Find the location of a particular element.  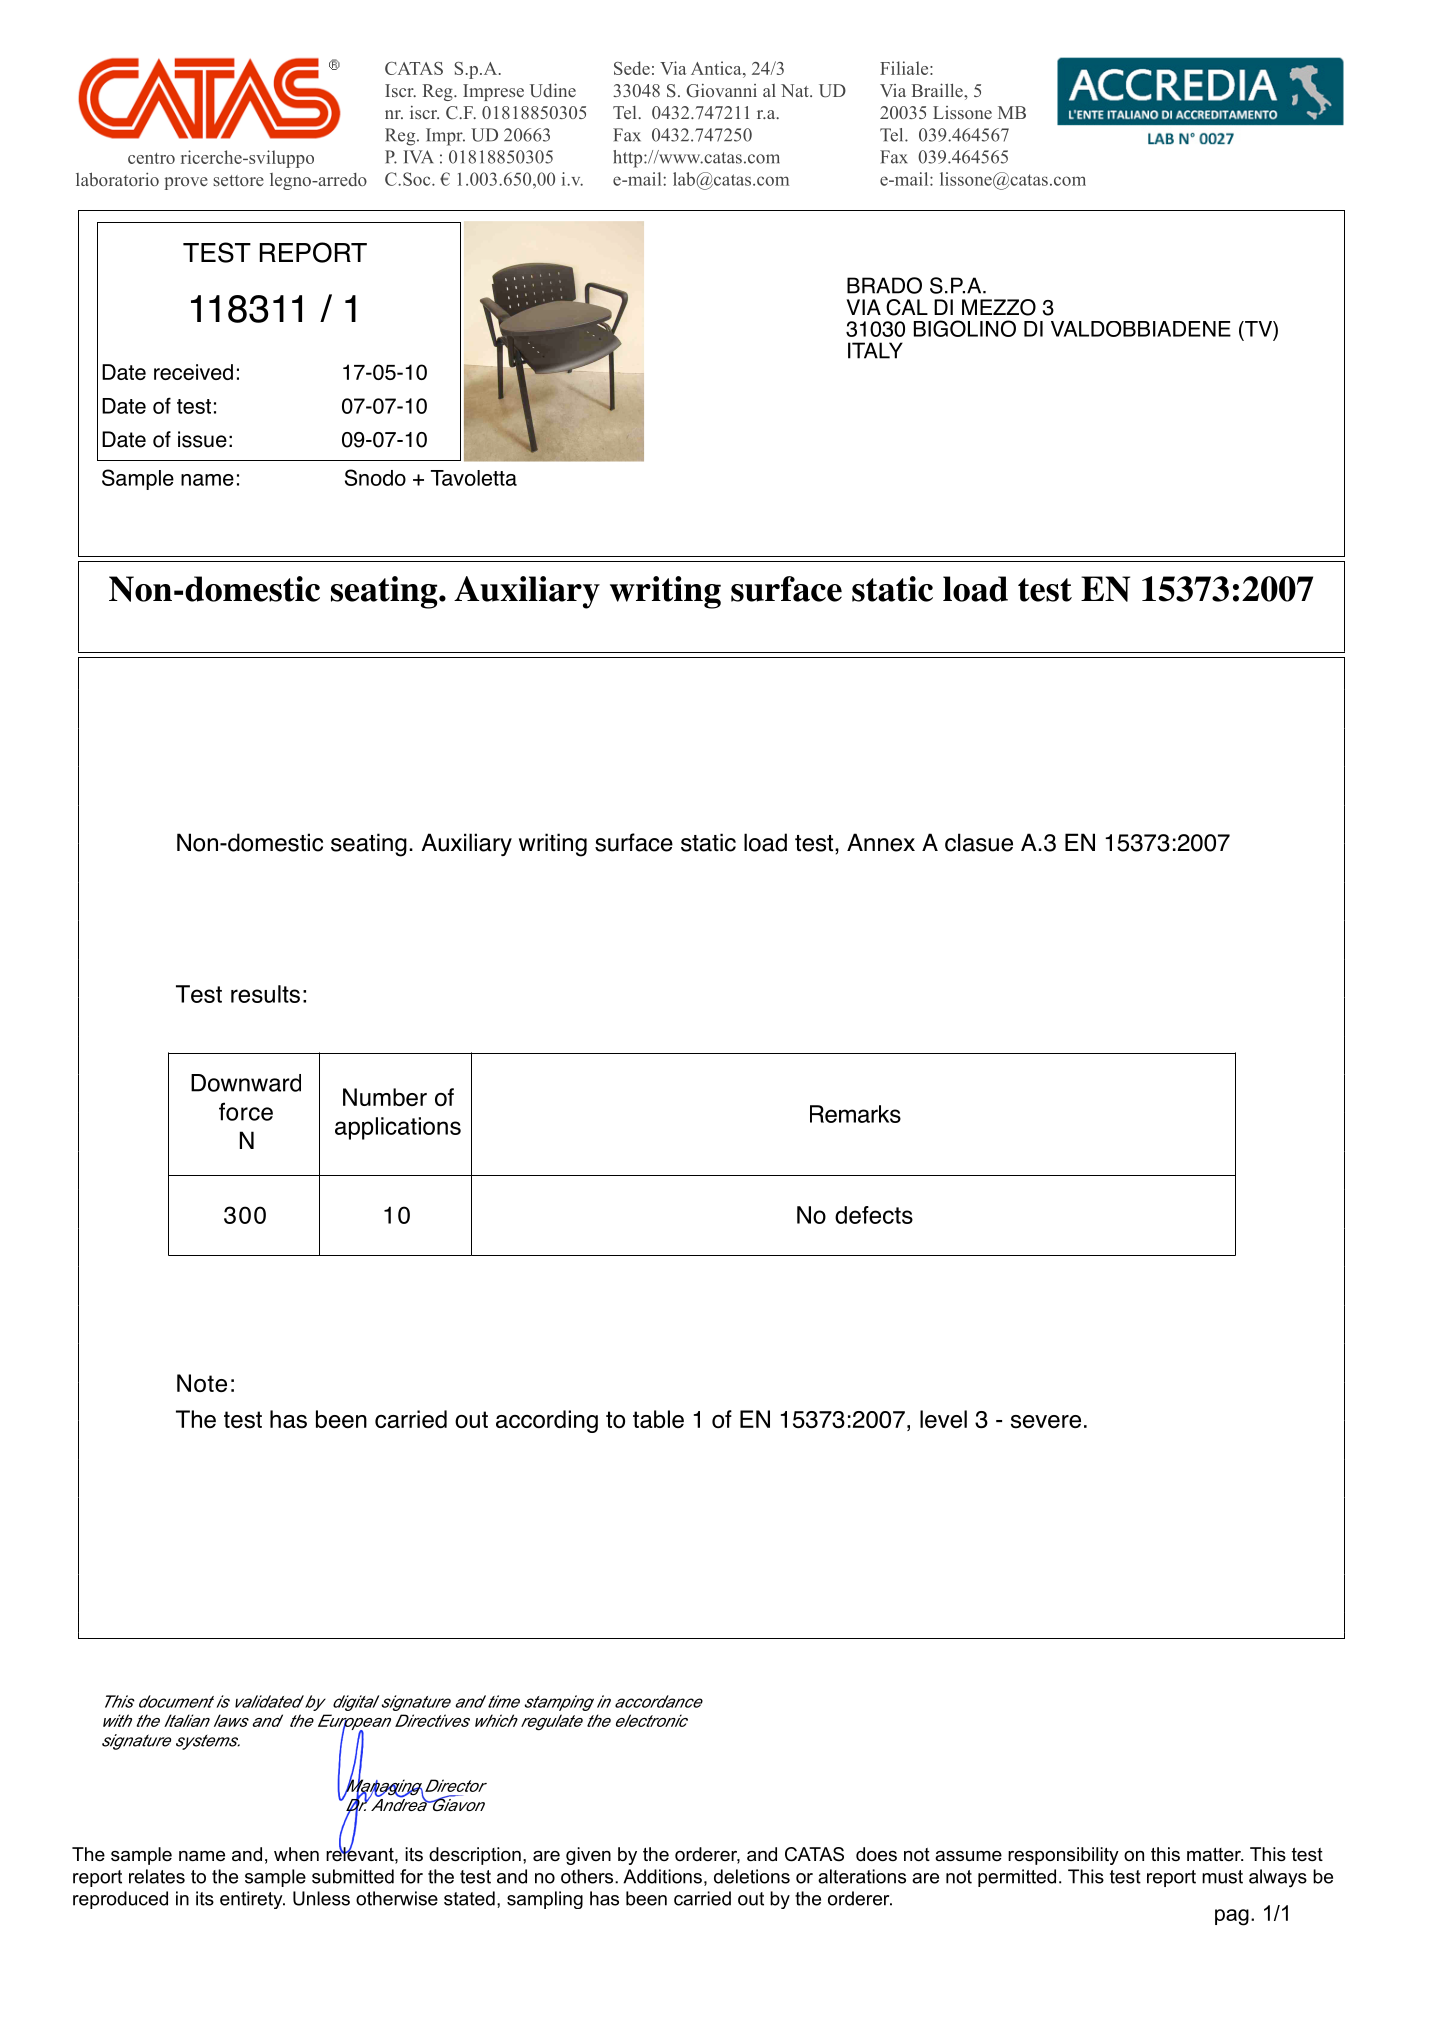

Braille is located at coordinates (938, 90).
